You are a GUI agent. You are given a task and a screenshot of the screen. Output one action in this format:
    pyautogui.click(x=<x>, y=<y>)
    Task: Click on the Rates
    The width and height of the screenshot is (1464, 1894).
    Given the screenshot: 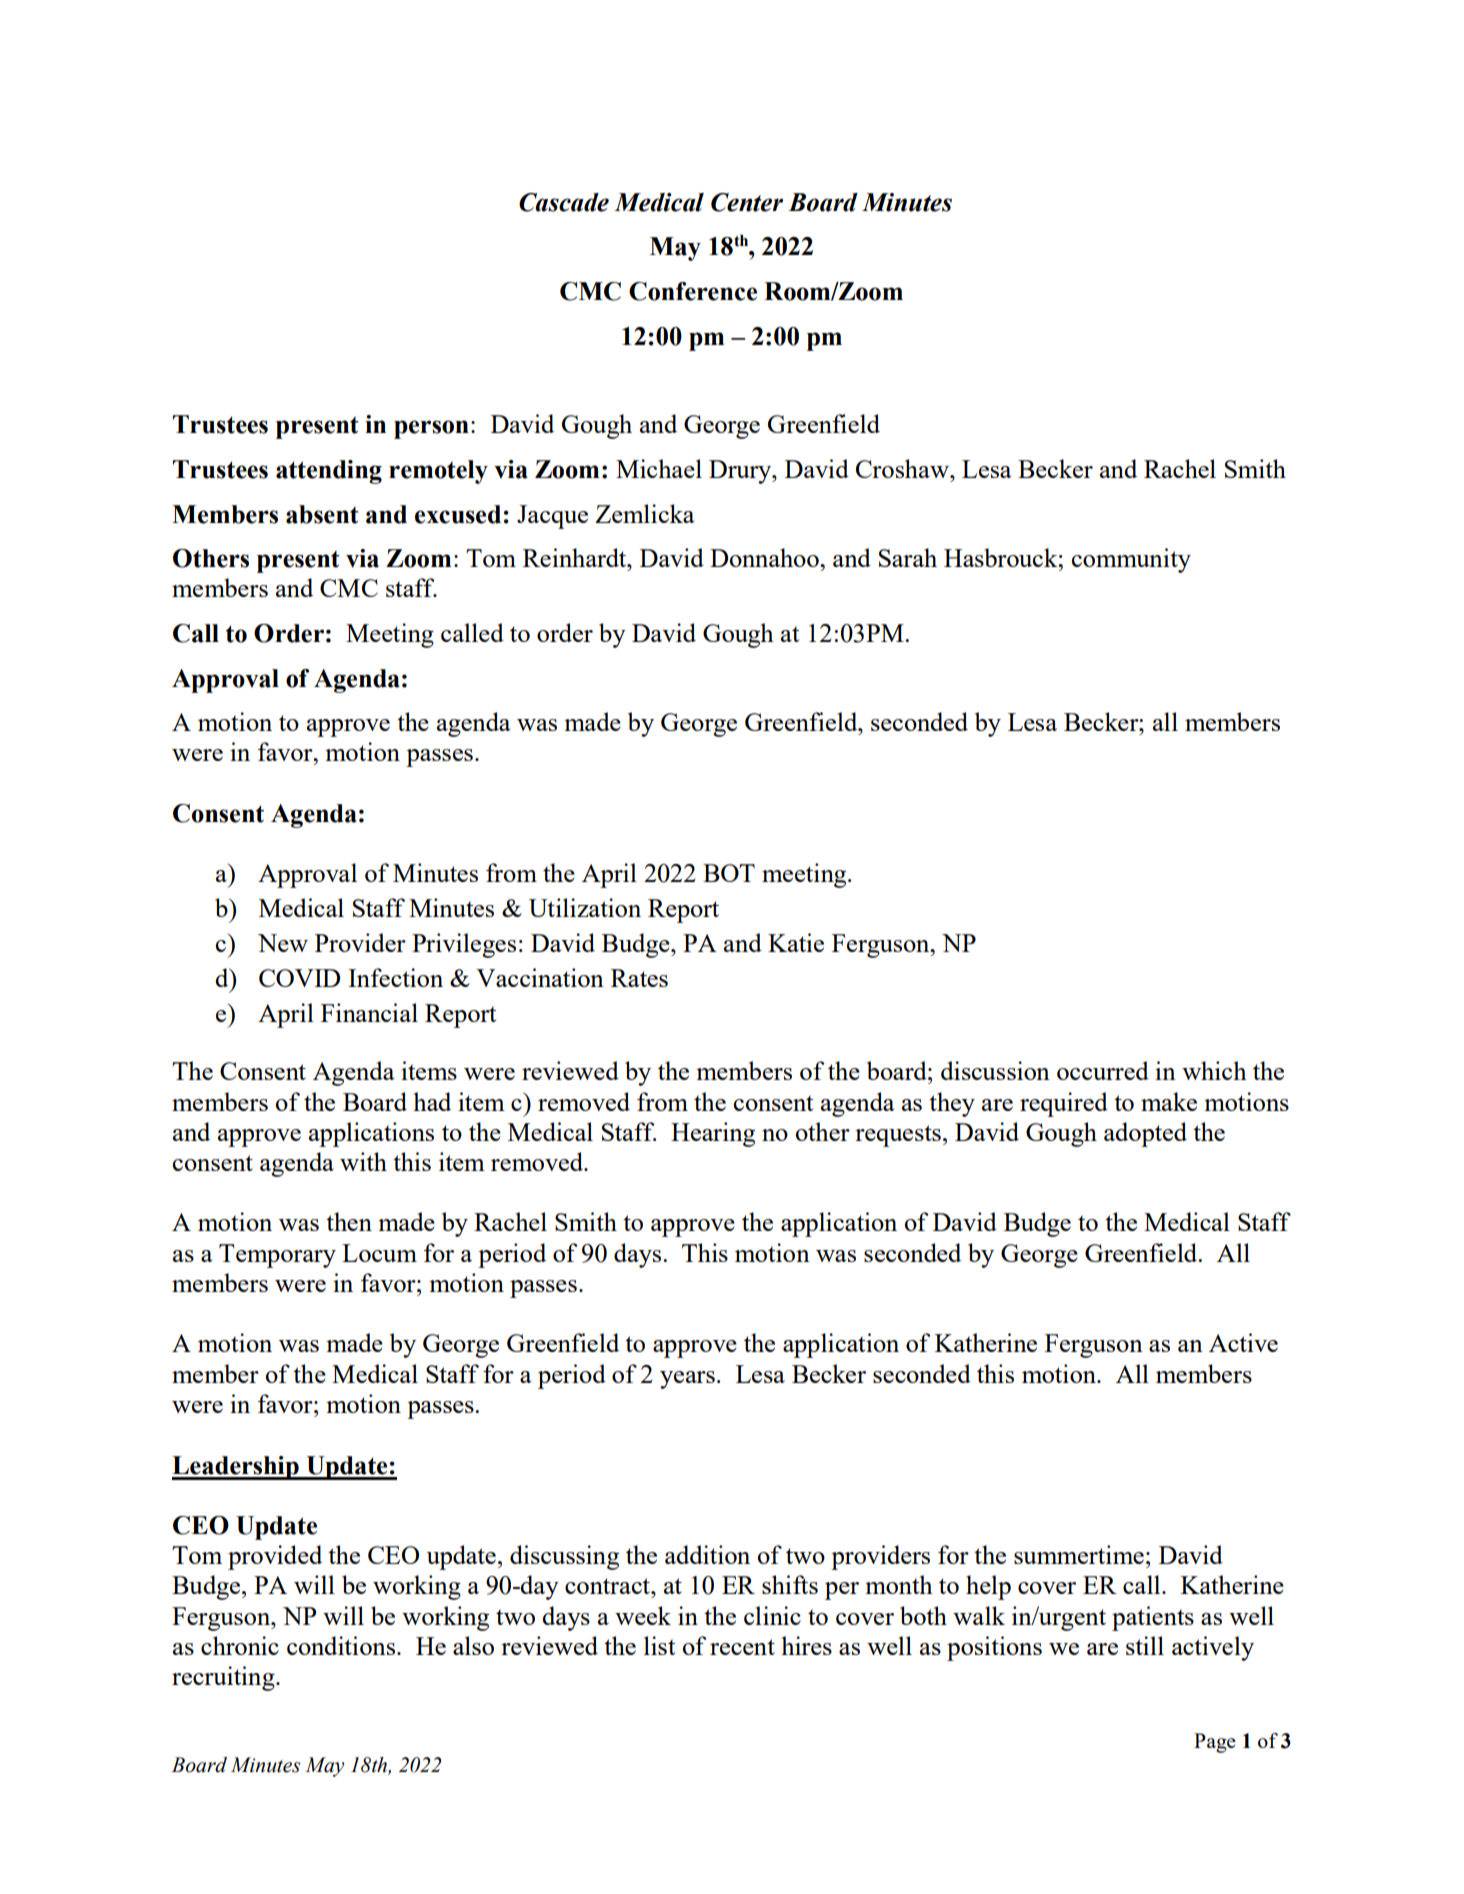 What is the action you would take?
    pyautogui.click(x=639, y=978)
